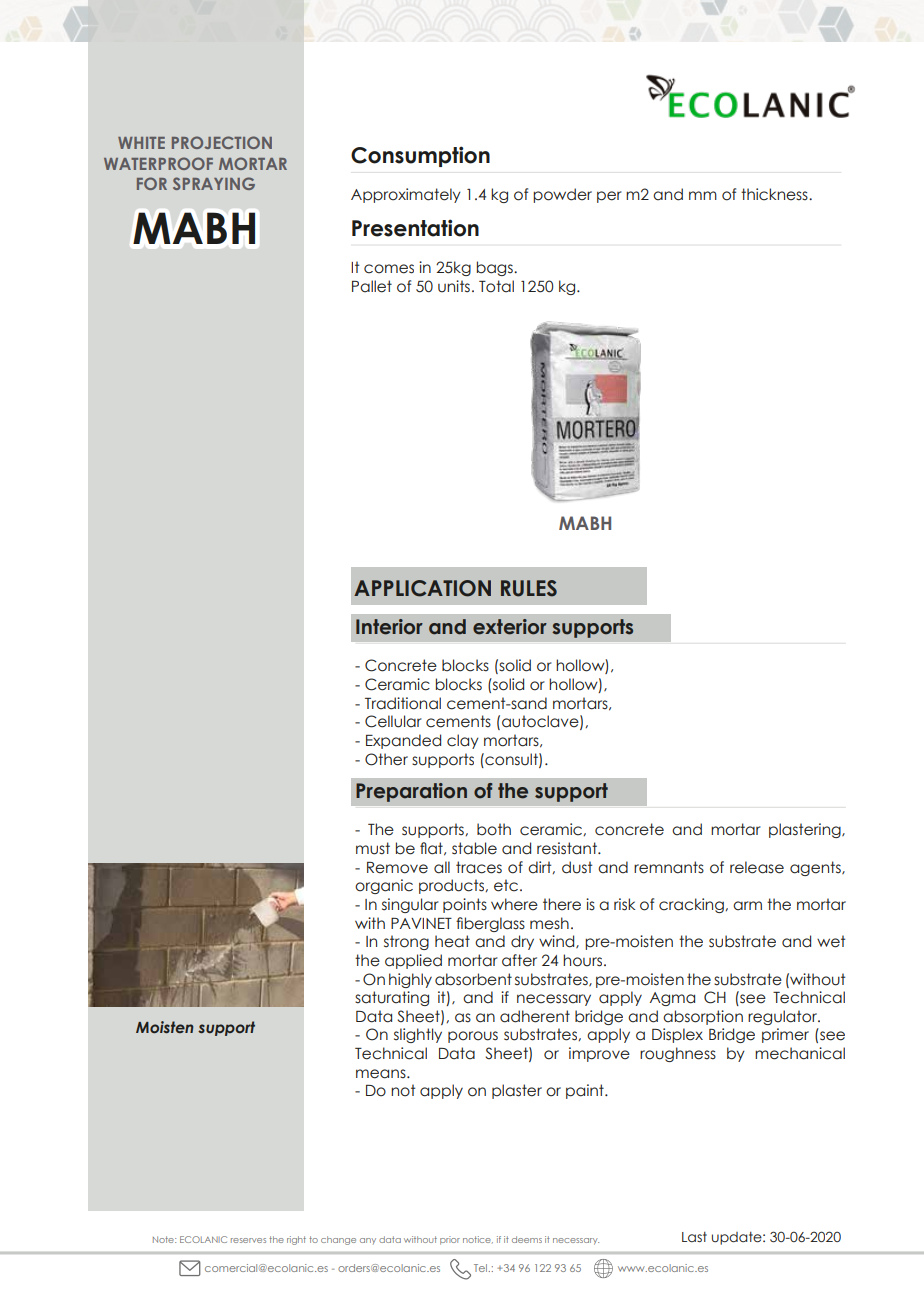 This document has width=924, height=1308. Describe the element at coordinates (775, 194) in the document. I see `thickness` at that location.
